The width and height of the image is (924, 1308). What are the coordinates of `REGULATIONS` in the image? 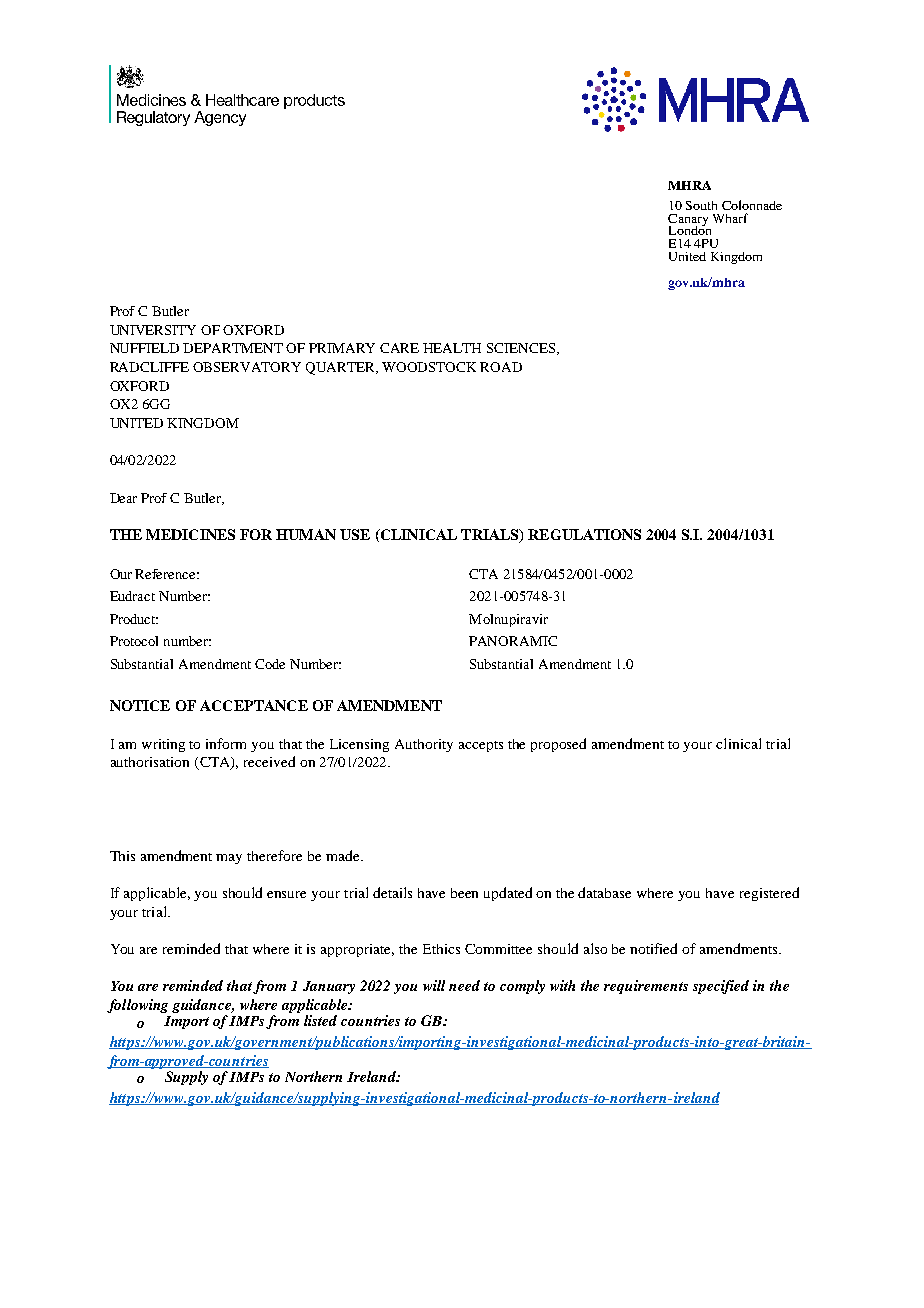 It's located at (584, 534).
